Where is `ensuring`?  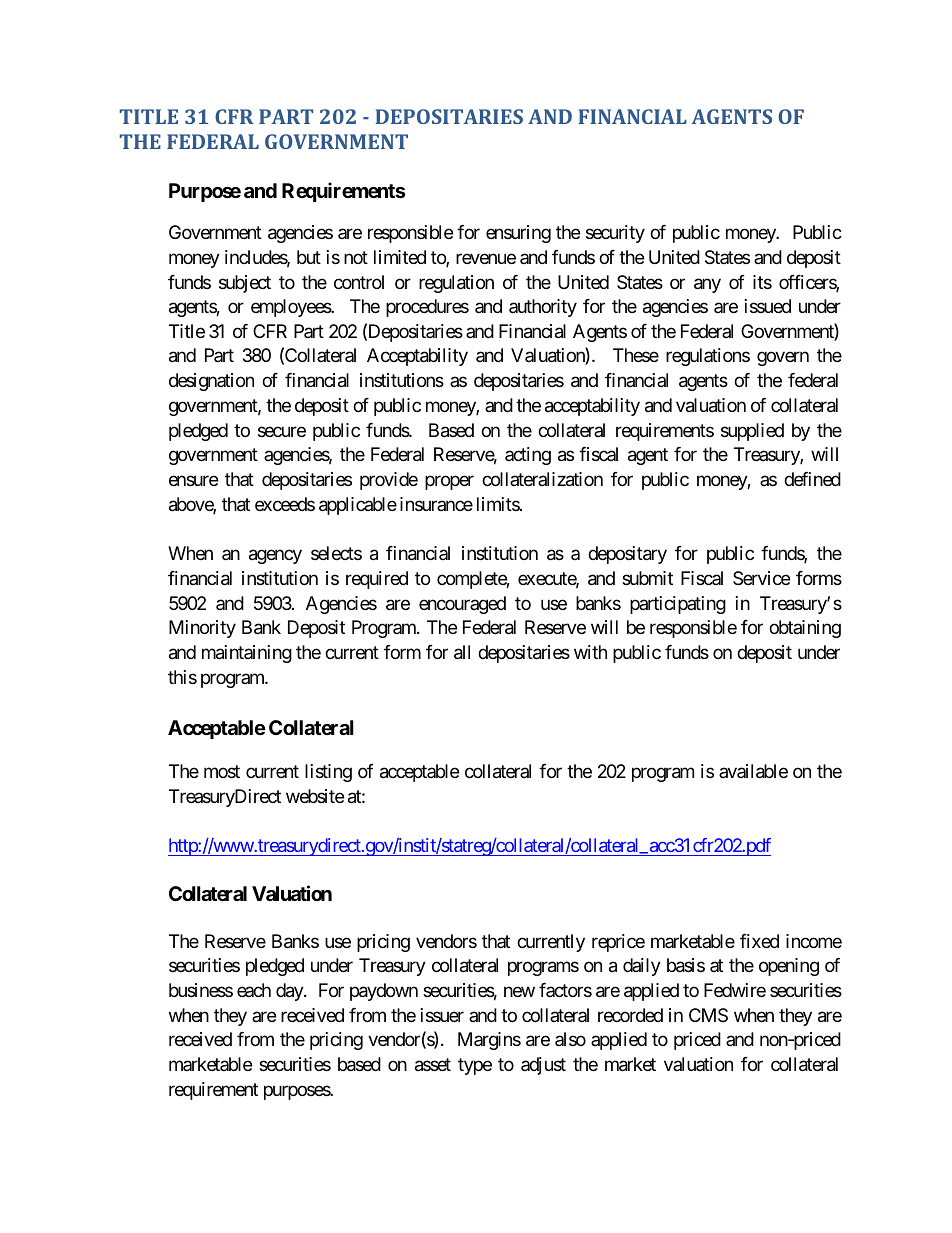 ensuring is located at coordinates (518, 234).
